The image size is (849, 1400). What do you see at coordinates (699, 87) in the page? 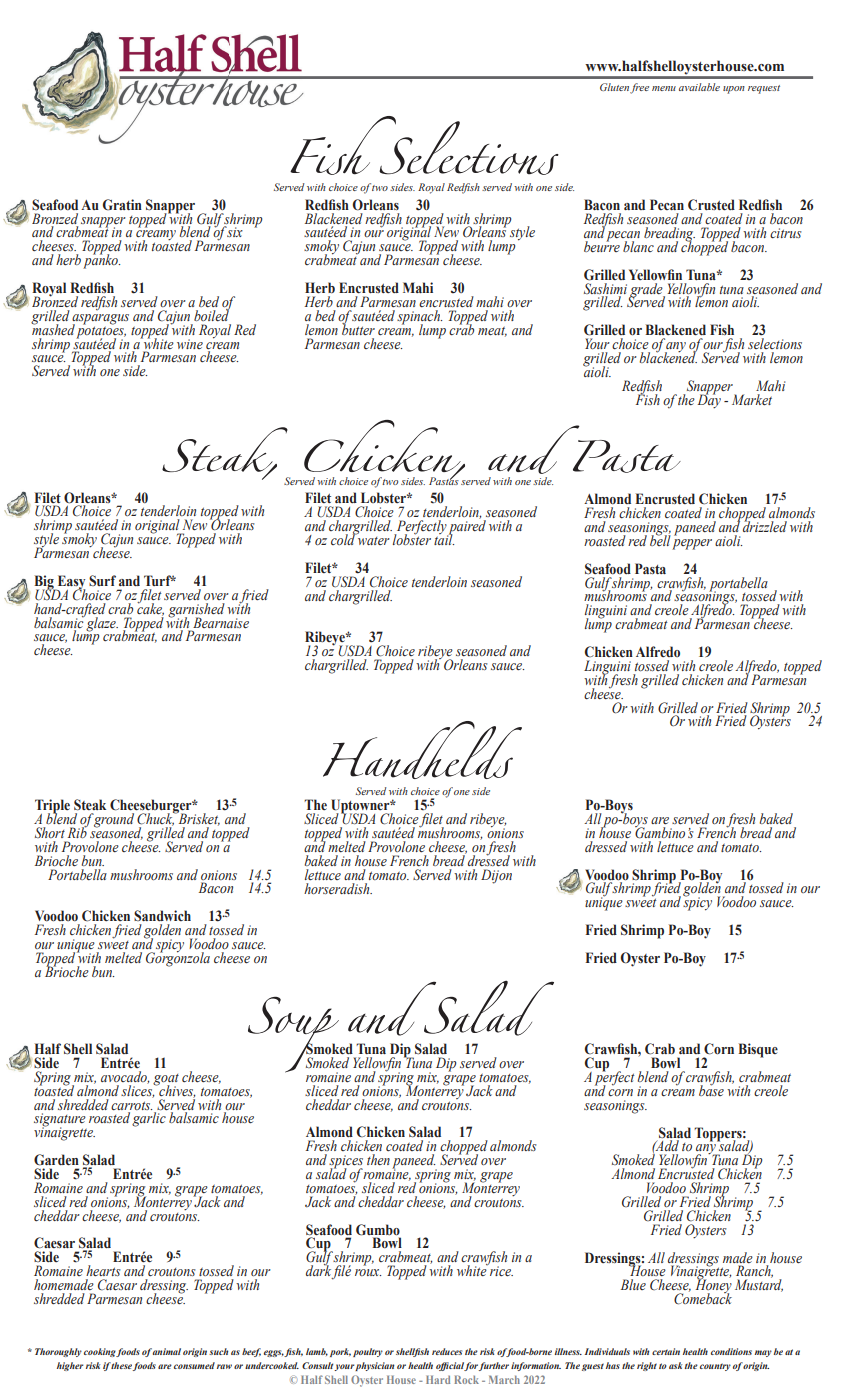
I see `available` at bounding box center [699, 87].
